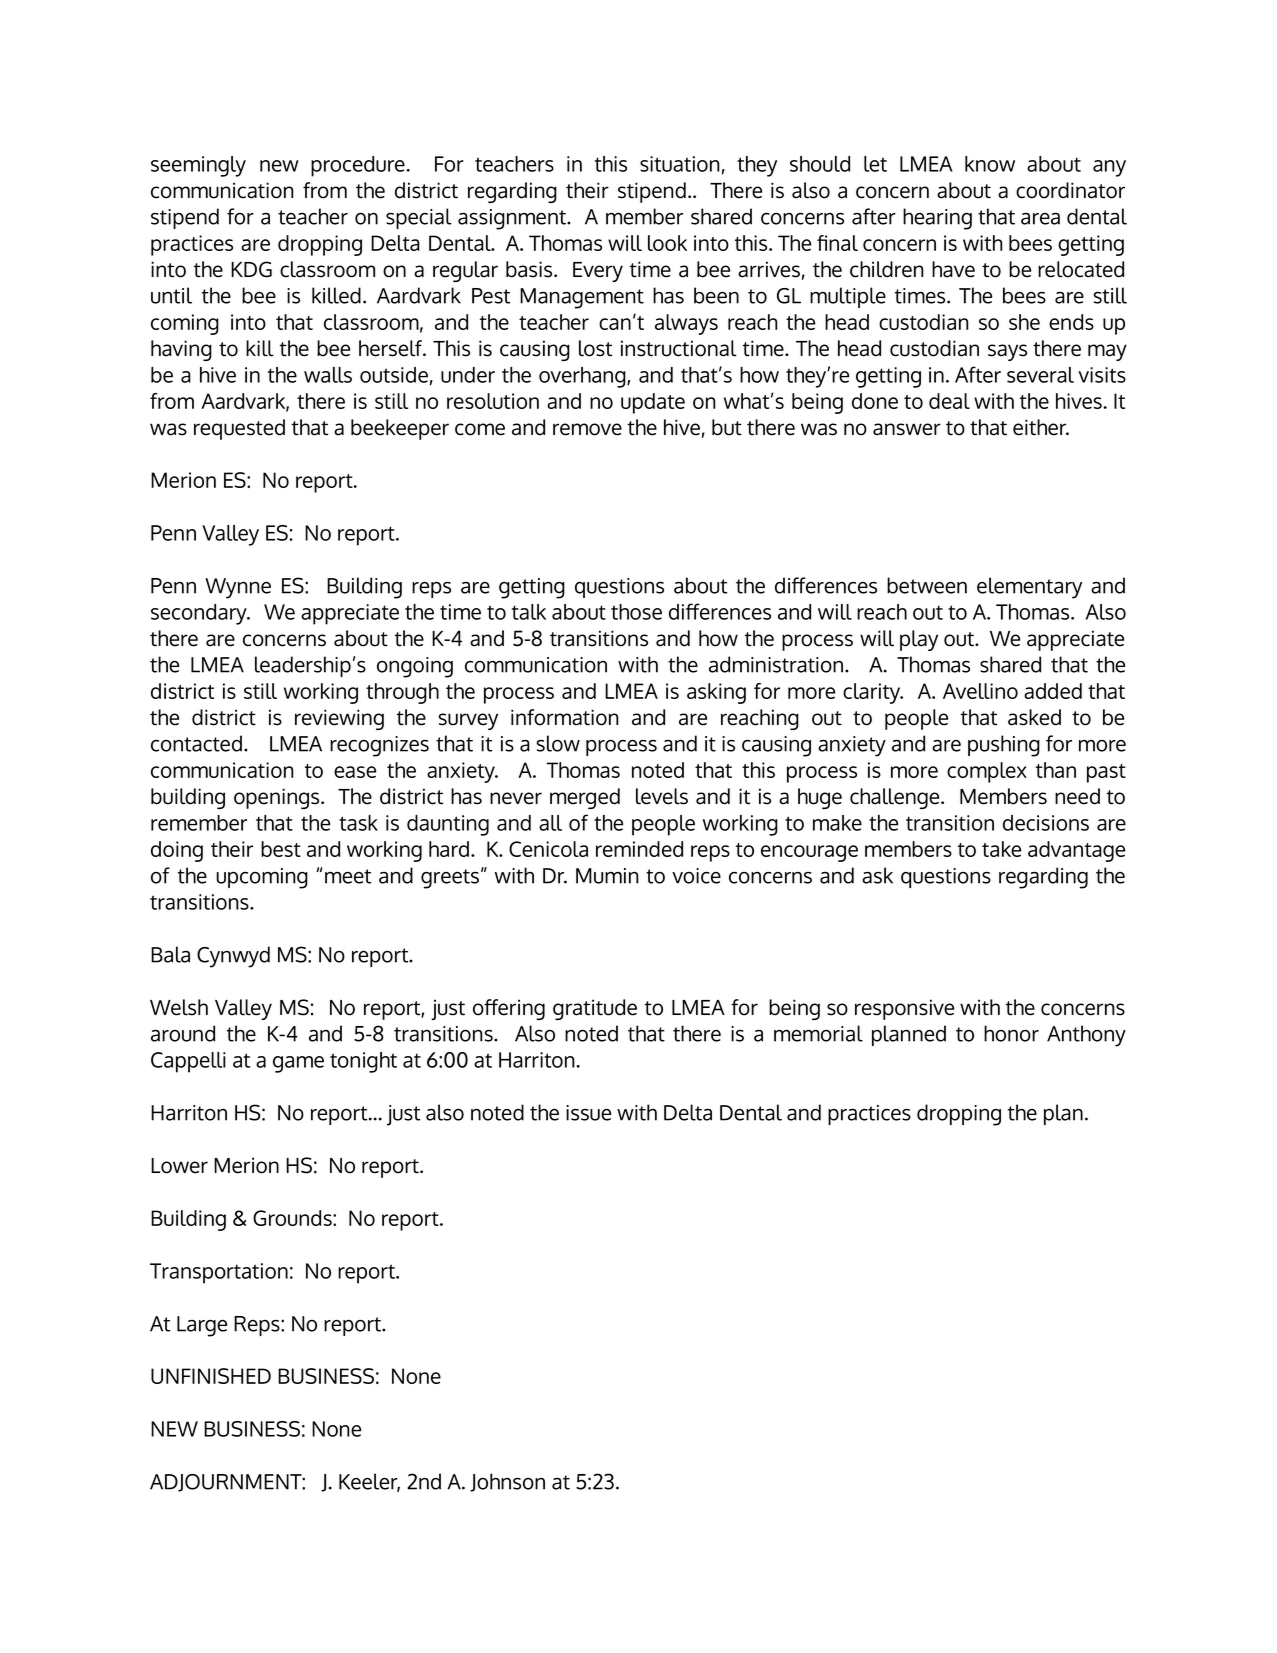 The height and width of the image is (1653, 1277). Describe the element at coordinates (369, 1482) in the image. I see `Keeler` at that location.
